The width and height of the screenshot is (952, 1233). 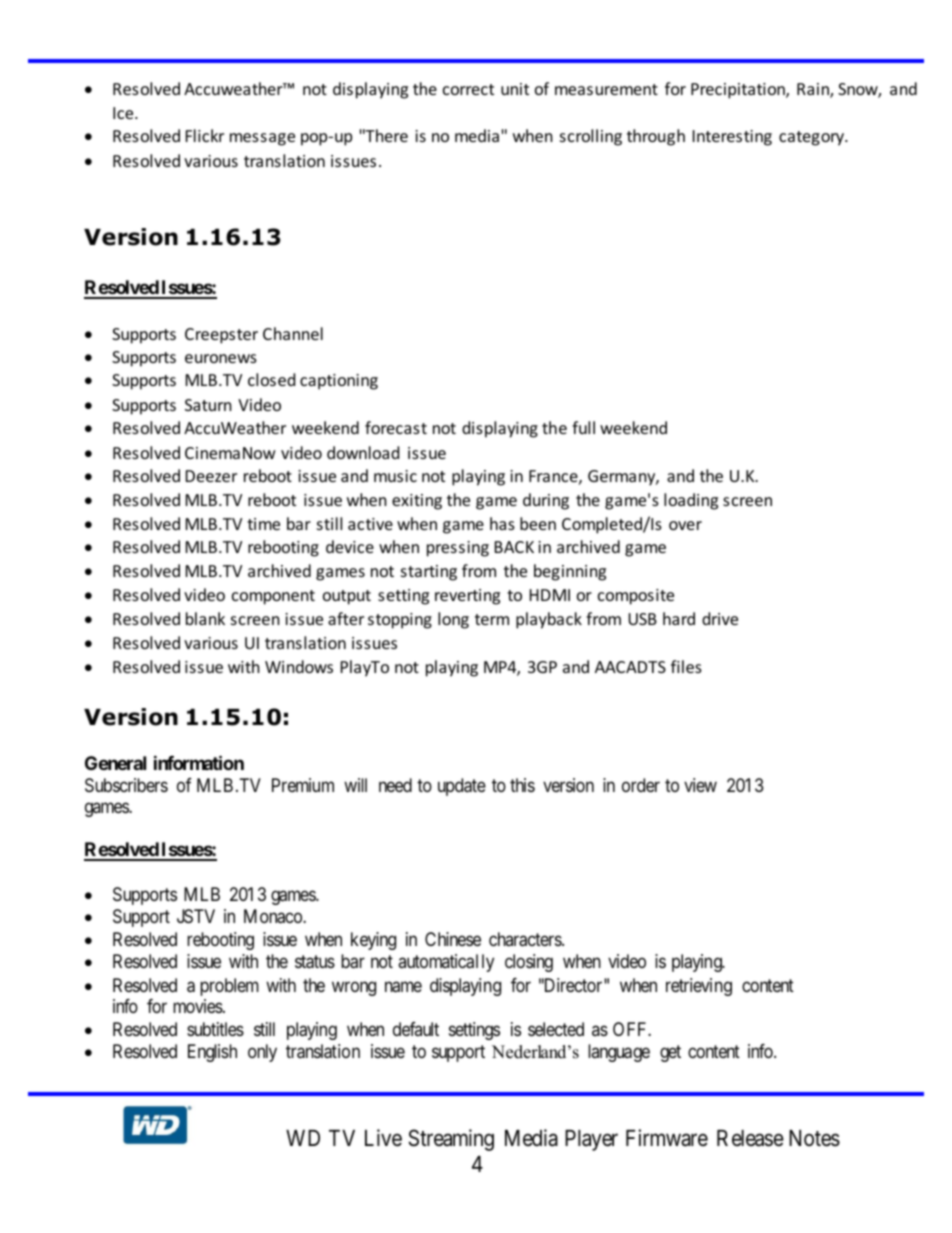 What do you see at coordinates (205, 618) in the screenshot?
I see `blank` at bounding box center [205, 618].
